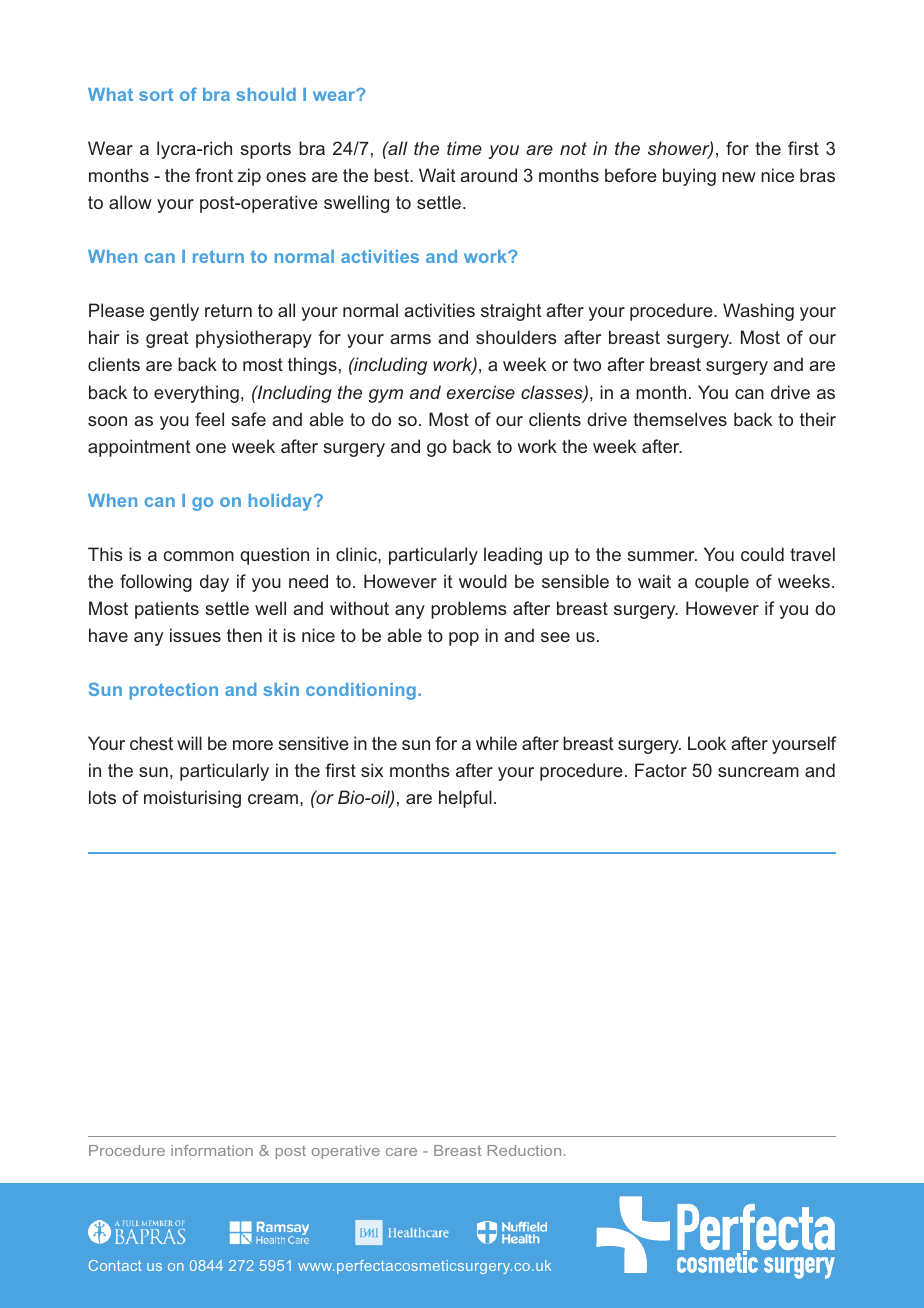 The height and width of the screenshot is (1308, 924). What do you see at coordinates (739, 177) in the screenshot?
I see `new` at bounding box center [739, 177].
